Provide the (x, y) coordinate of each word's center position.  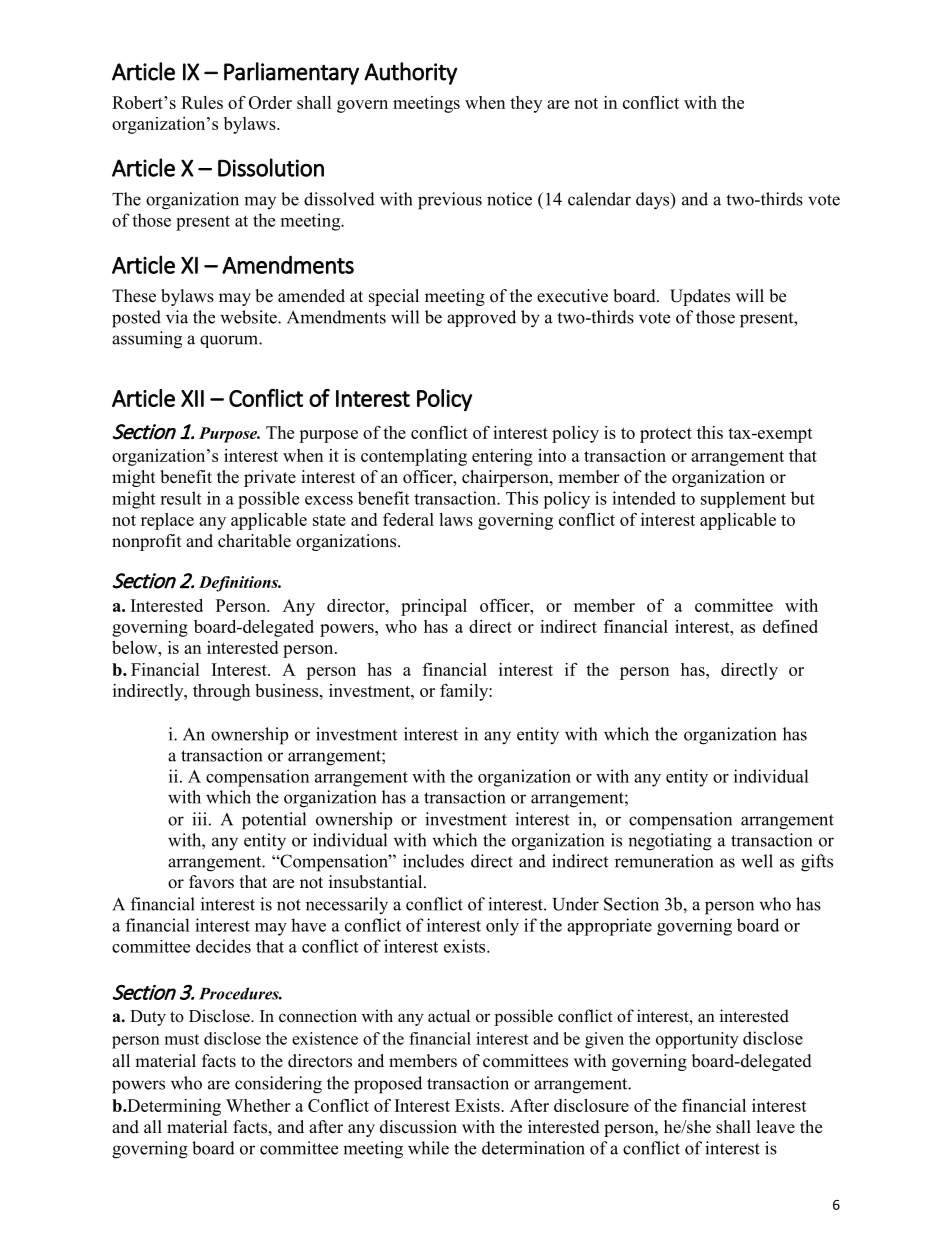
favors (211, 882)
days (654, 201)
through (221, 692)
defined (790, 626)
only (502, 927)
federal (408, 519)
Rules (202, 102)
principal (434, 607)
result (180, 498)
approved (481, 318)
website (249, 317)
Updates (700, 297)
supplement (743, 499)
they (526, 104)
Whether (258, 1105)
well (757, 861)
